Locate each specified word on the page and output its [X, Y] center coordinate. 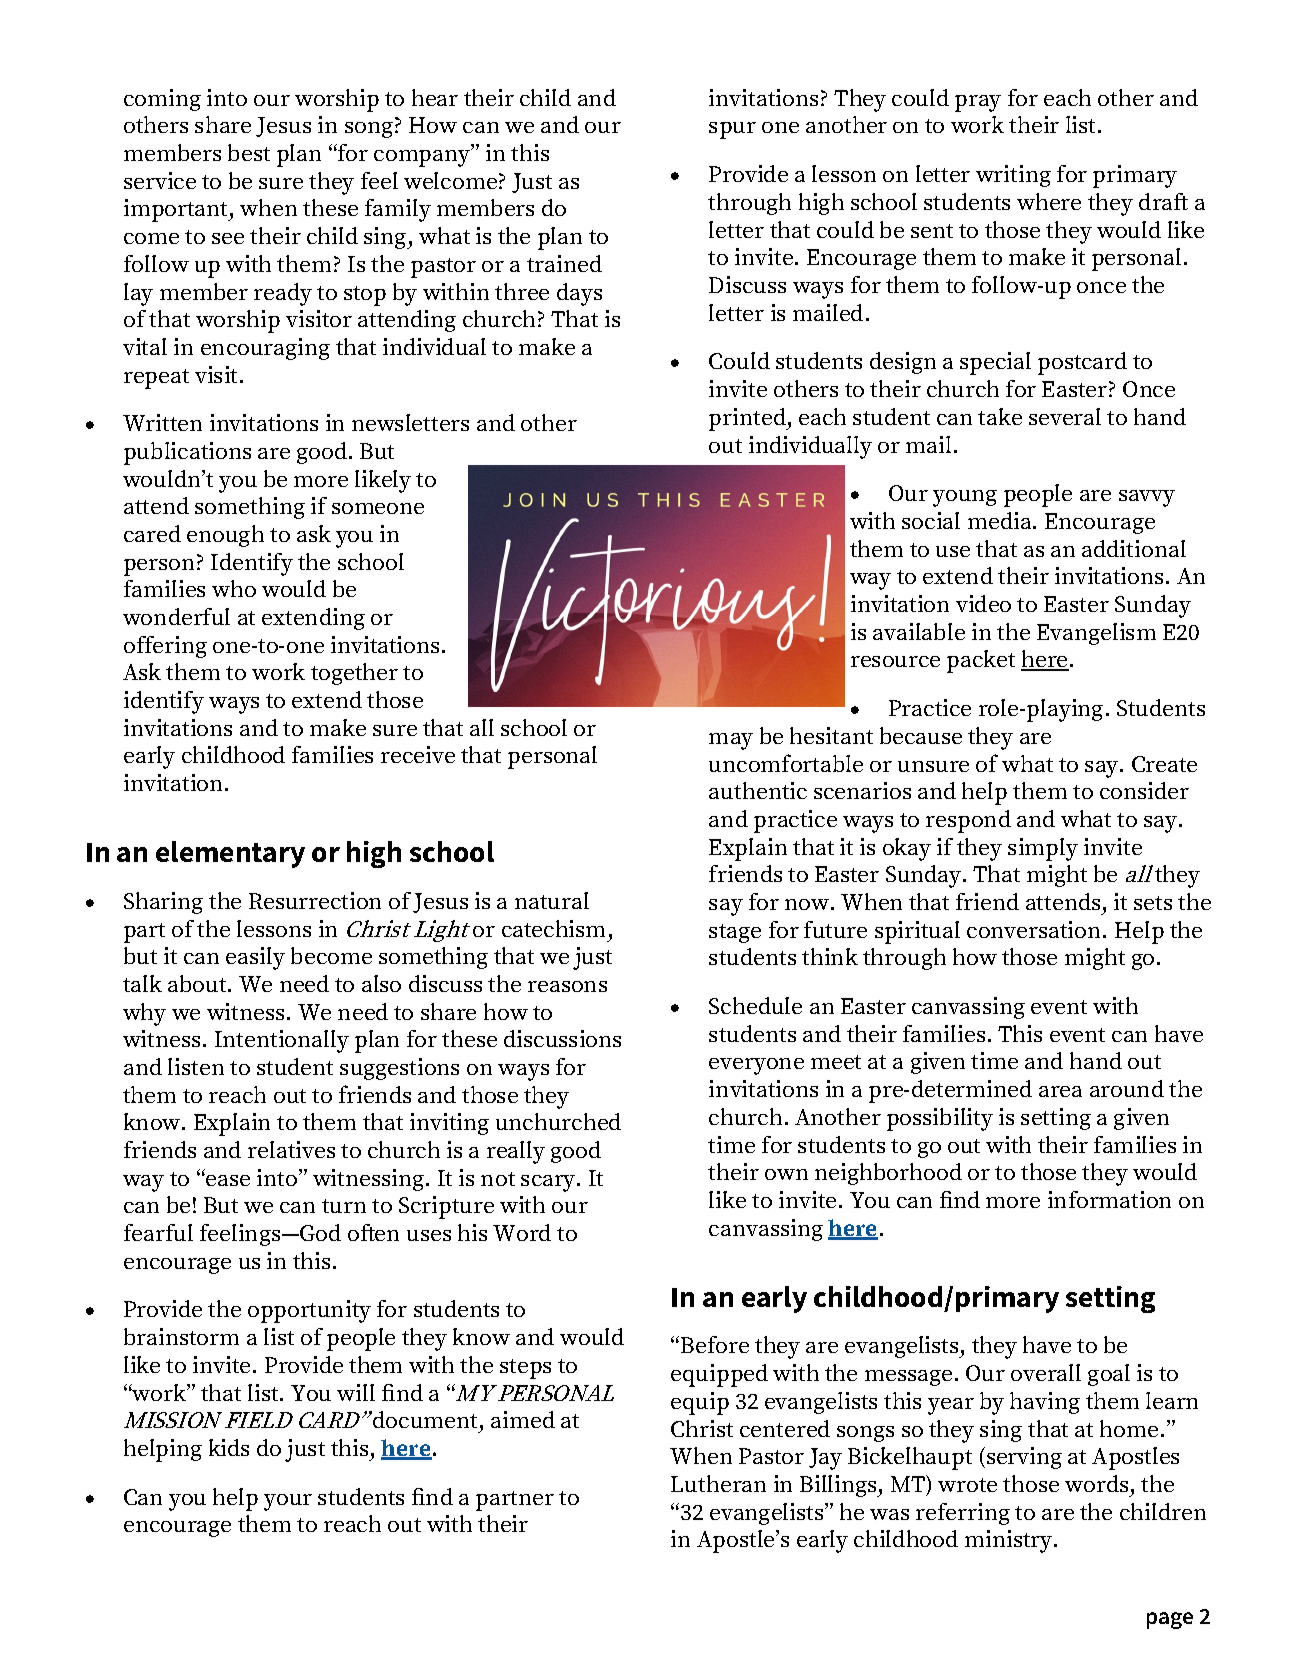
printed [748, 419]
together [354, 674]
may [731, 741]
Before [715, 1344]
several [1065, 416]
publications [187, 453]
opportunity [309, 1311]
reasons [567, 986]
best [249, 152]
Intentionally [282, 1041]
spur [732, 130]
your [288, 1502]
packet [981, 661]
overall [1046, 1372]
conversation [1033, 929]
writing [1013, 176]
